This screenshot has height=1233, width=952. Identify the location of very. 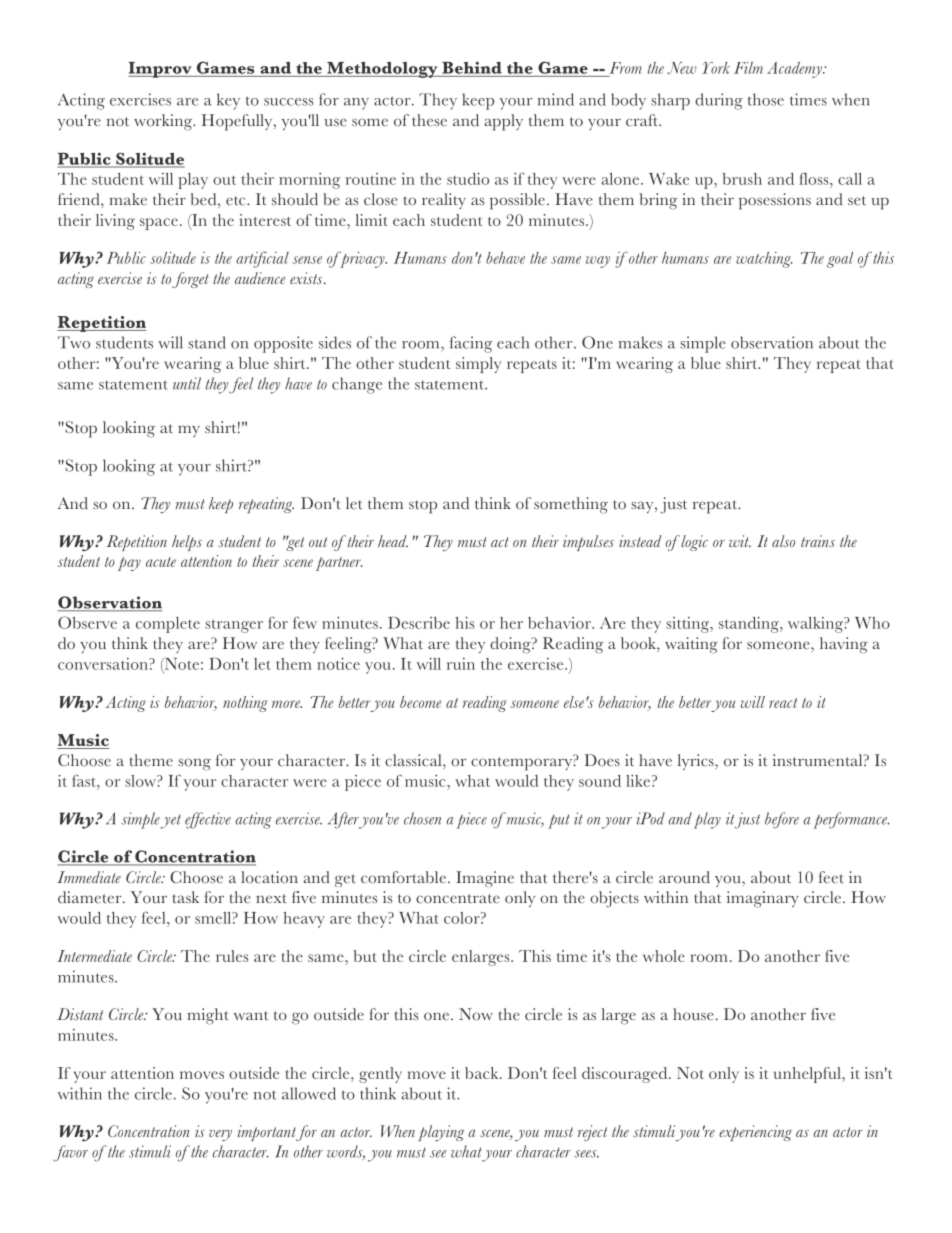
(220, 1135).
